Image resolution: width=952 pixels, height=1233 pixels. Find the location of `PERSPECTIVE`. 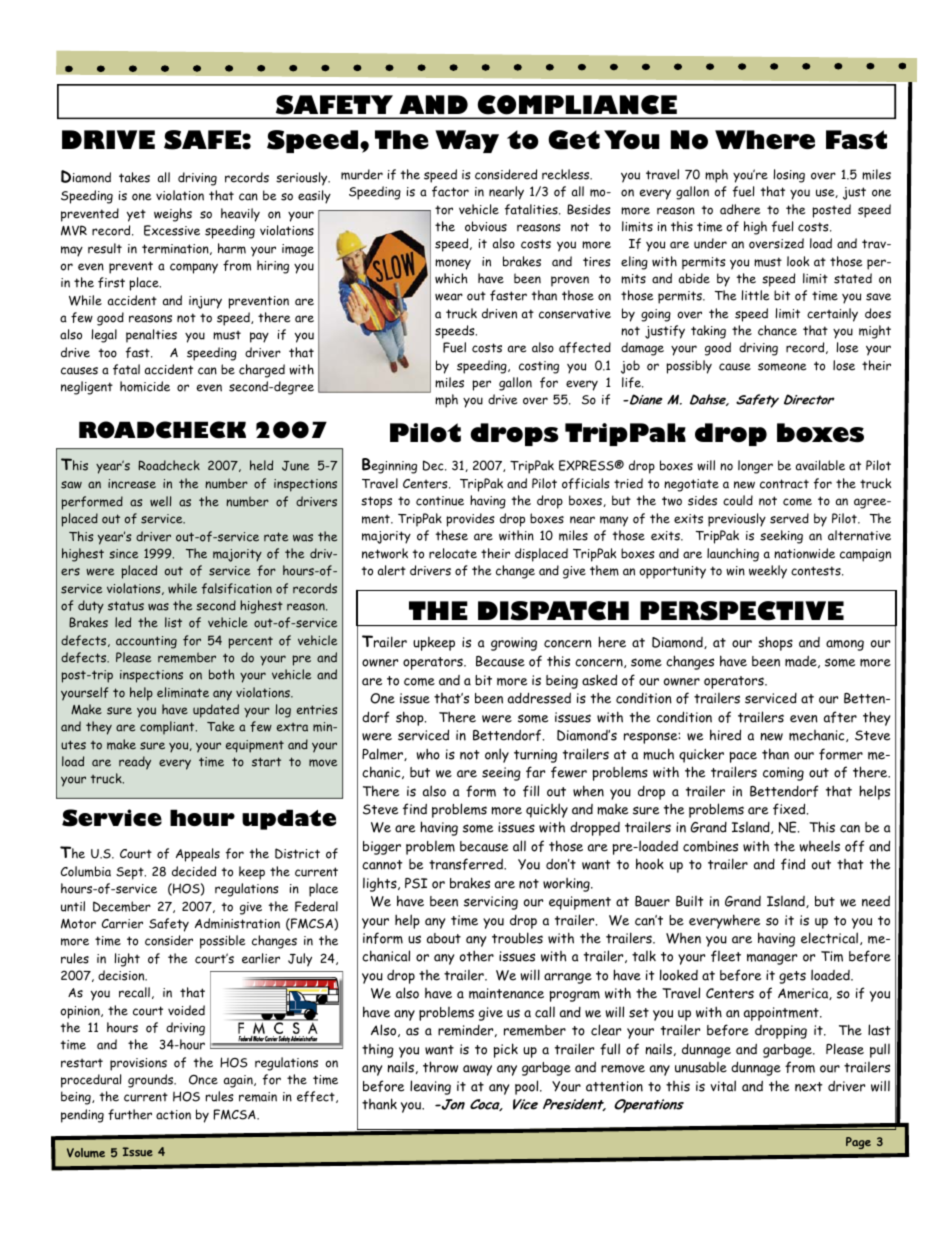

PERSPECTIVE is located at coordinates (742, 611).
